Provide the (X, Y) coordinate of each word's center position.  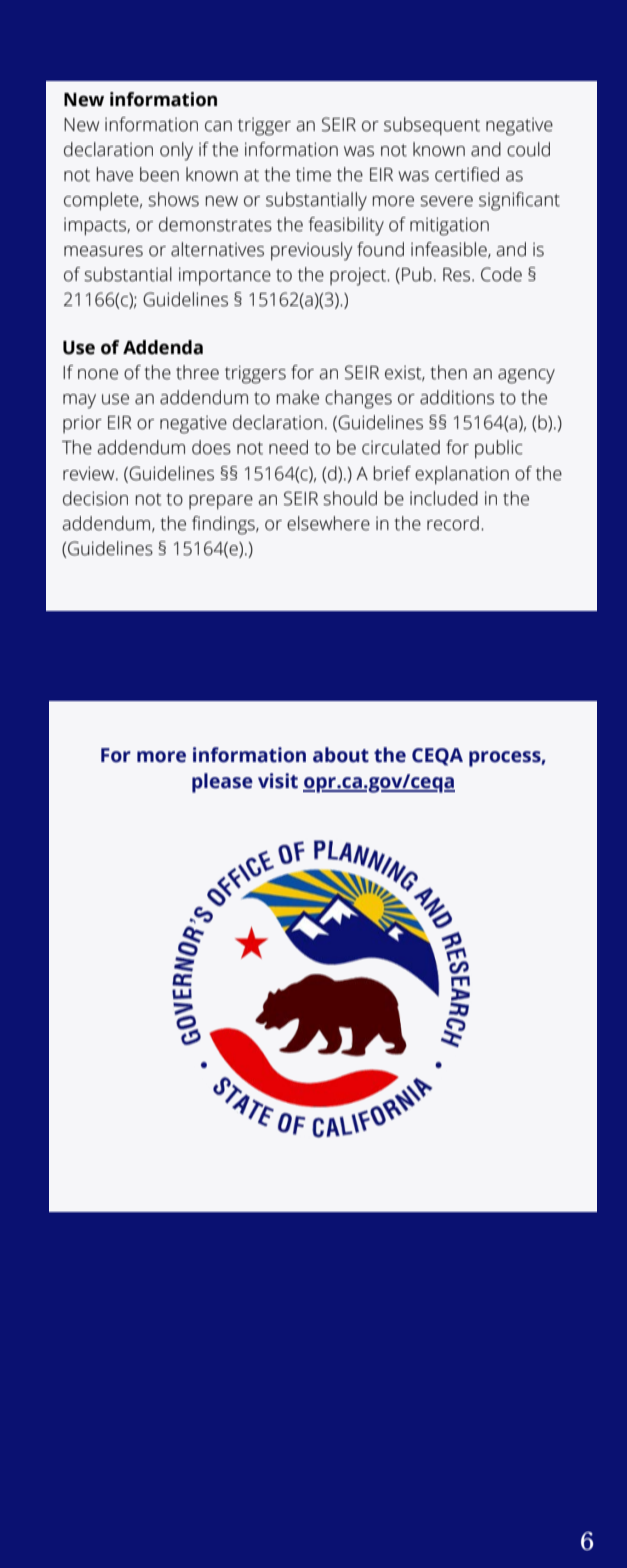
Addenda (163, 347)
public (499, 449)
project (359, 276)
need (288, 447)
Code (501, 274)
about (341, 755)
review (90, 473)
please (222, 783)
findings (224, 525)
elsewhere (328, 523)
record (453, 523)
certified (467, 174)
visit (278, 781)
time (313, 174)
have (115, 174)
